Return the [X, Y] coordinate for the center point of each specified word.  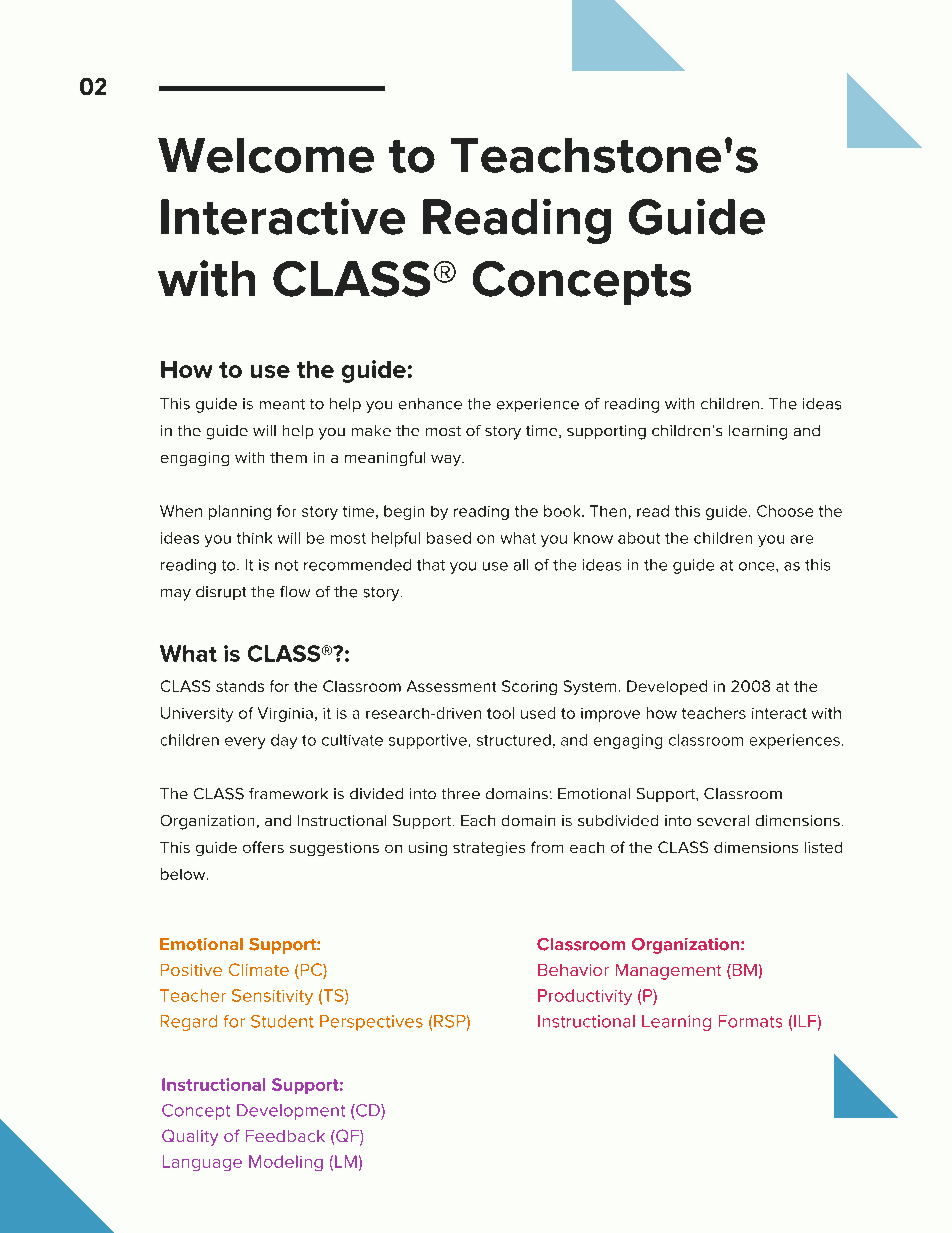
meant [282, 404]
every [245, 743]
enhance [430, 404]
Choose [785, 511]
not [286, 565]
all [521, 565]
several [723, 820]
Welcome [266, 155]
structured [514, 740]
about [639, 538]
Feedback [285, 1136]
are [802, 539]
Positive [191, 970]
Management [668, 972]
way [447, 460]
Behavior [573, 970]
